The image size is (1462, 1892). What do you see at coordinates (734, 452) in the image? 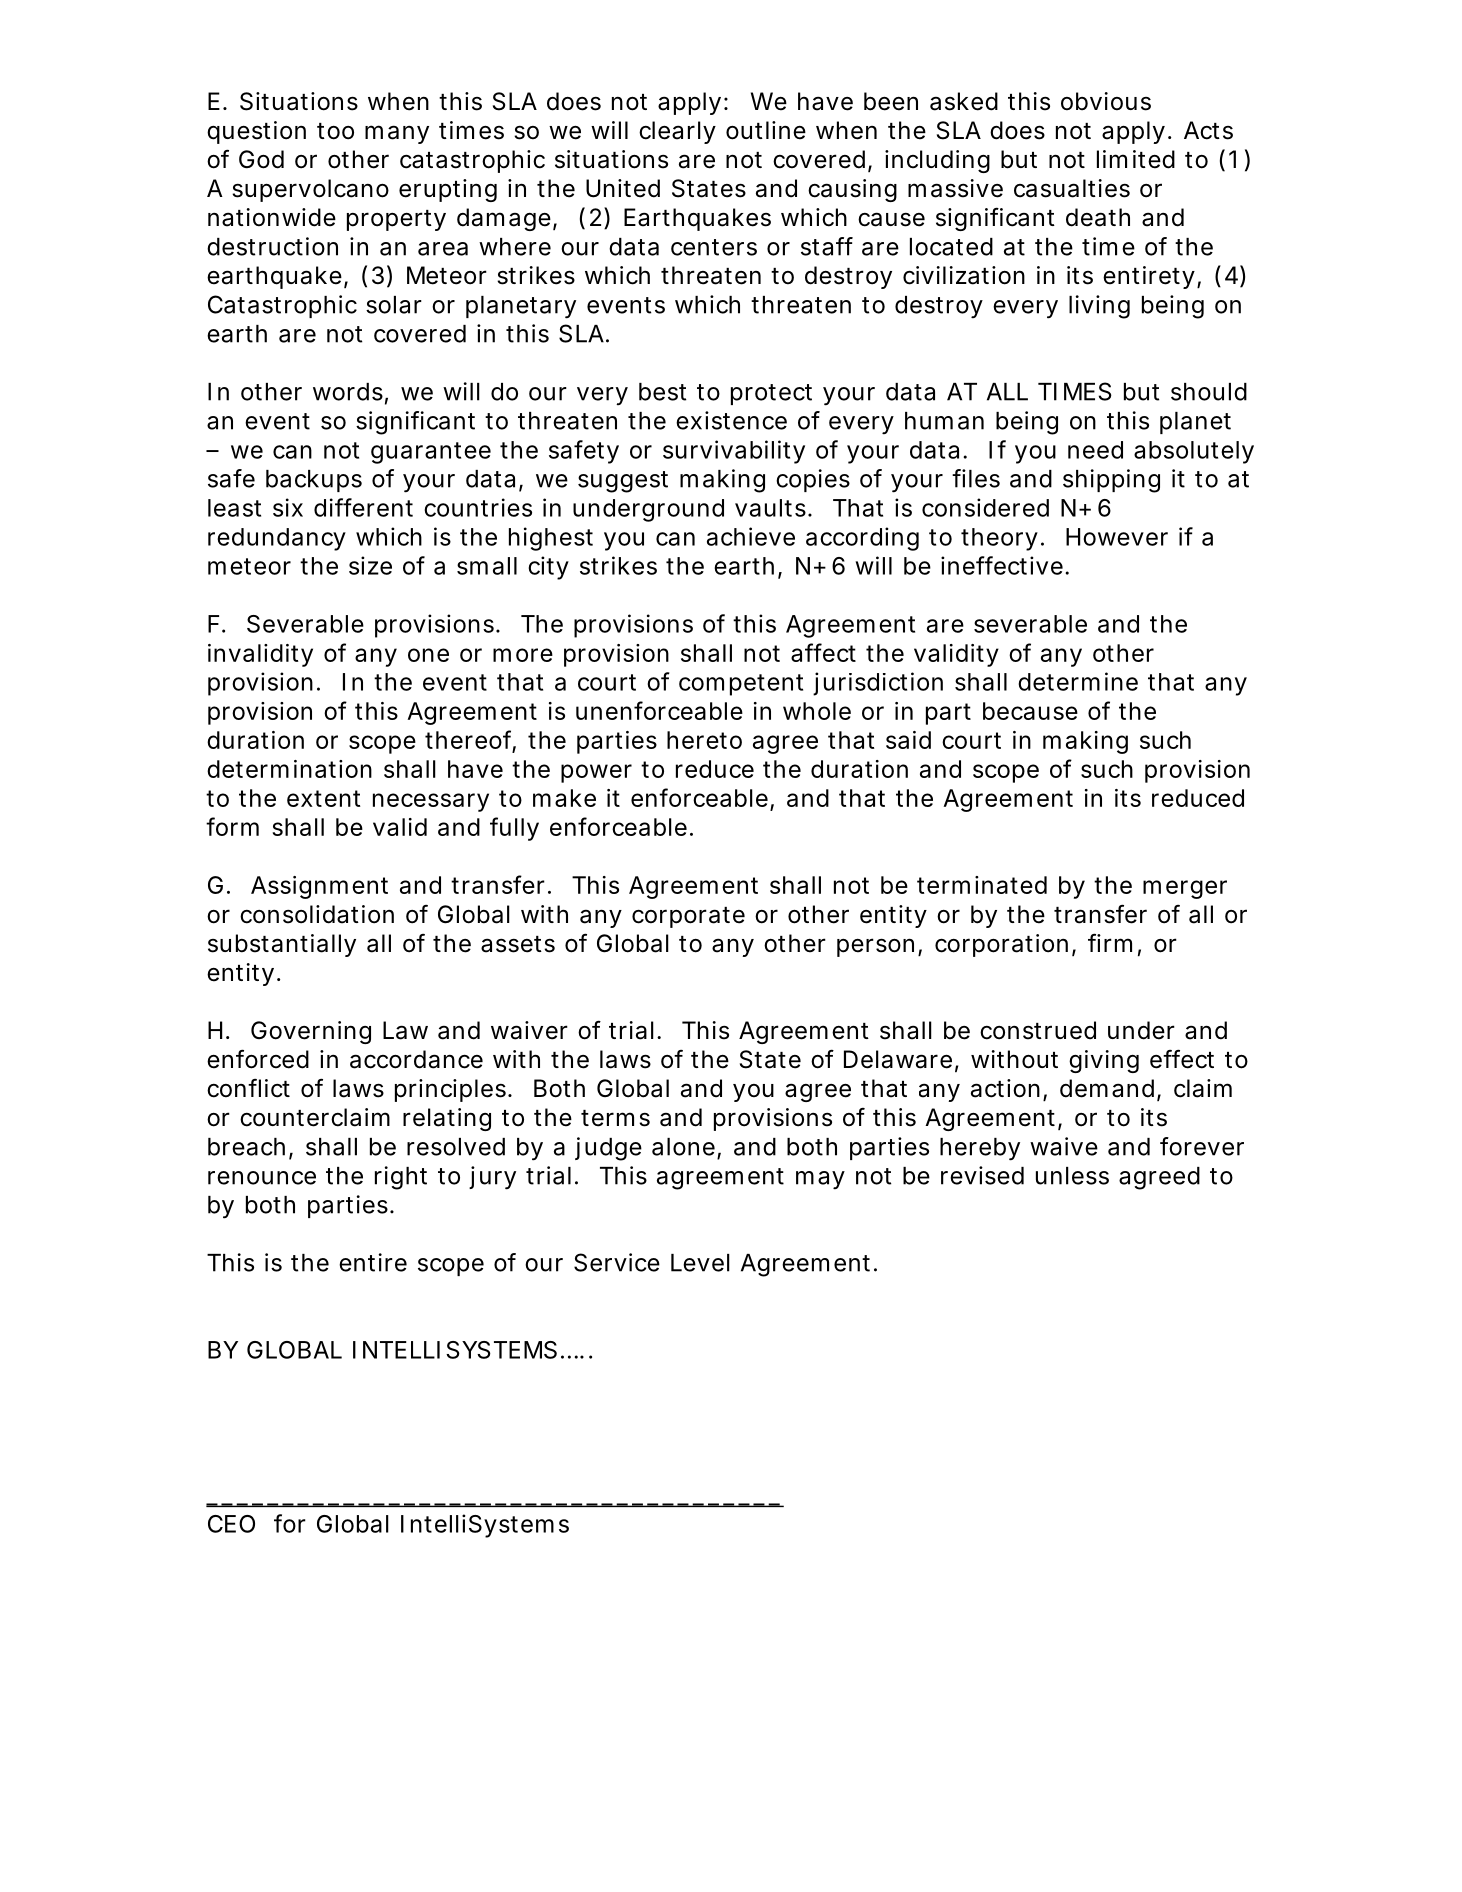
I see `survivability` at bounding box center [734, 452].
